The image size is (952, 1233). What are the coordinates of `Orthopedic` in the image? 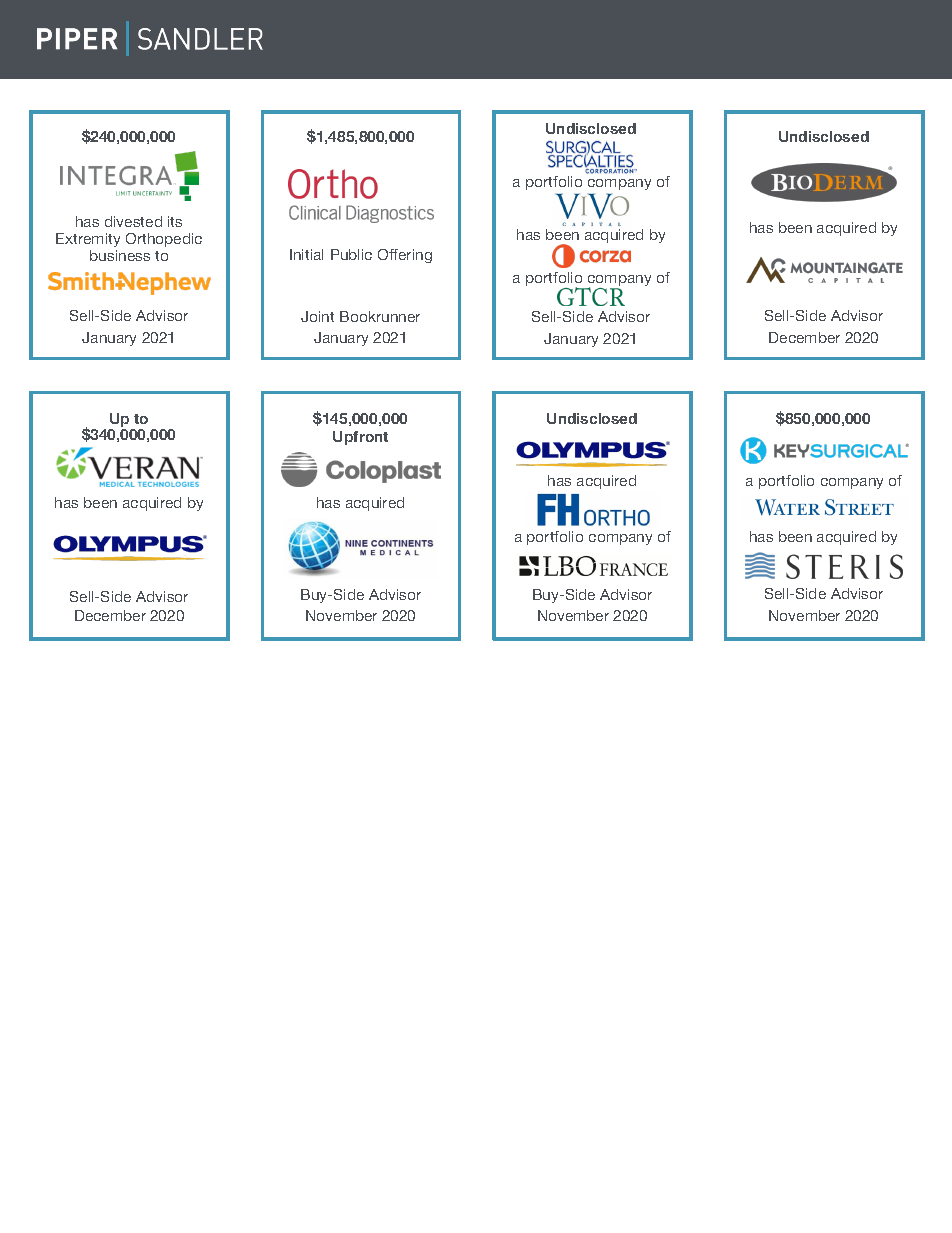 It's located at (164, 240).
